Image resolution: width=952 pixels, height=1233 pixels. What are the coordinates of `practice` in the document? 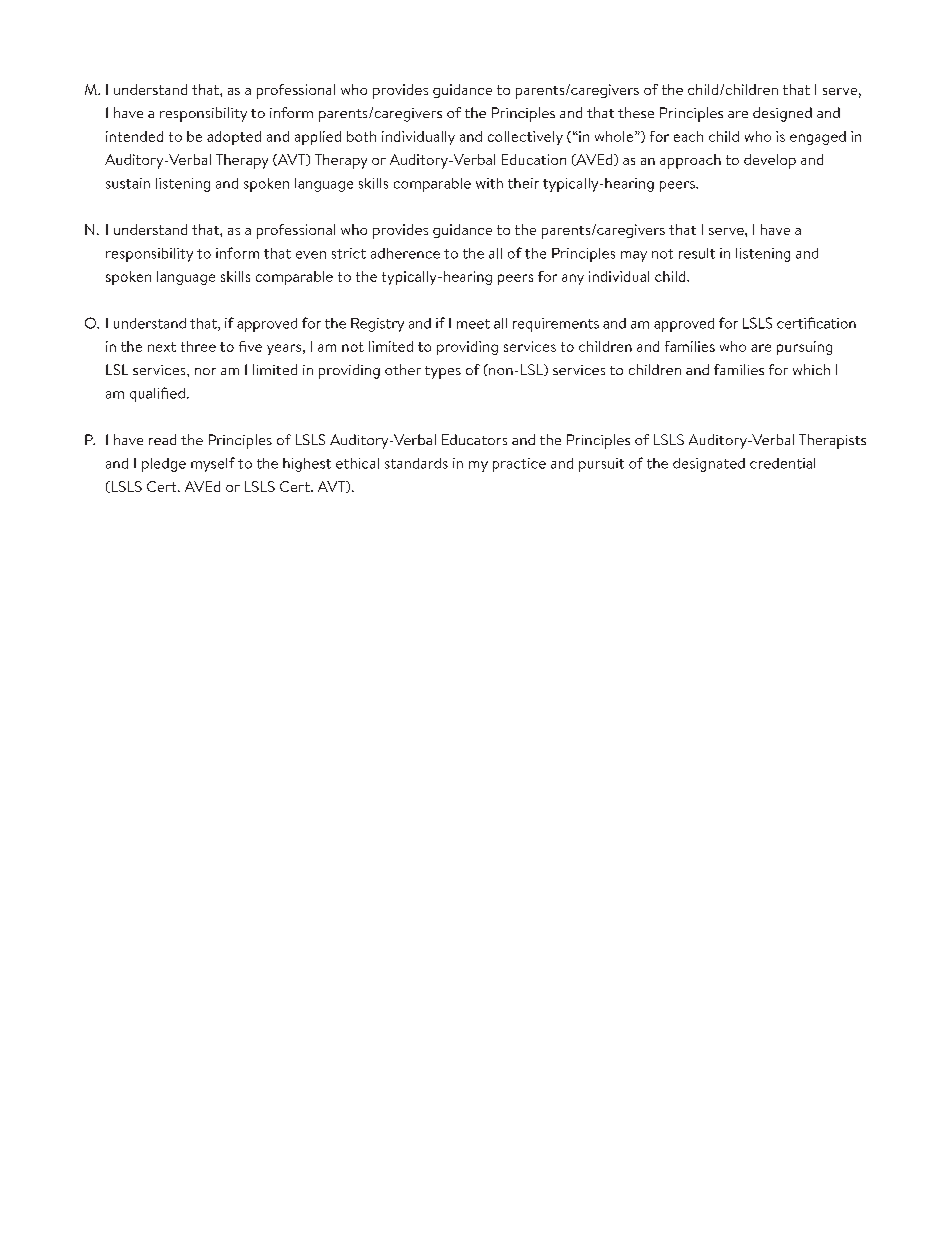 It's located at (519, 465).
